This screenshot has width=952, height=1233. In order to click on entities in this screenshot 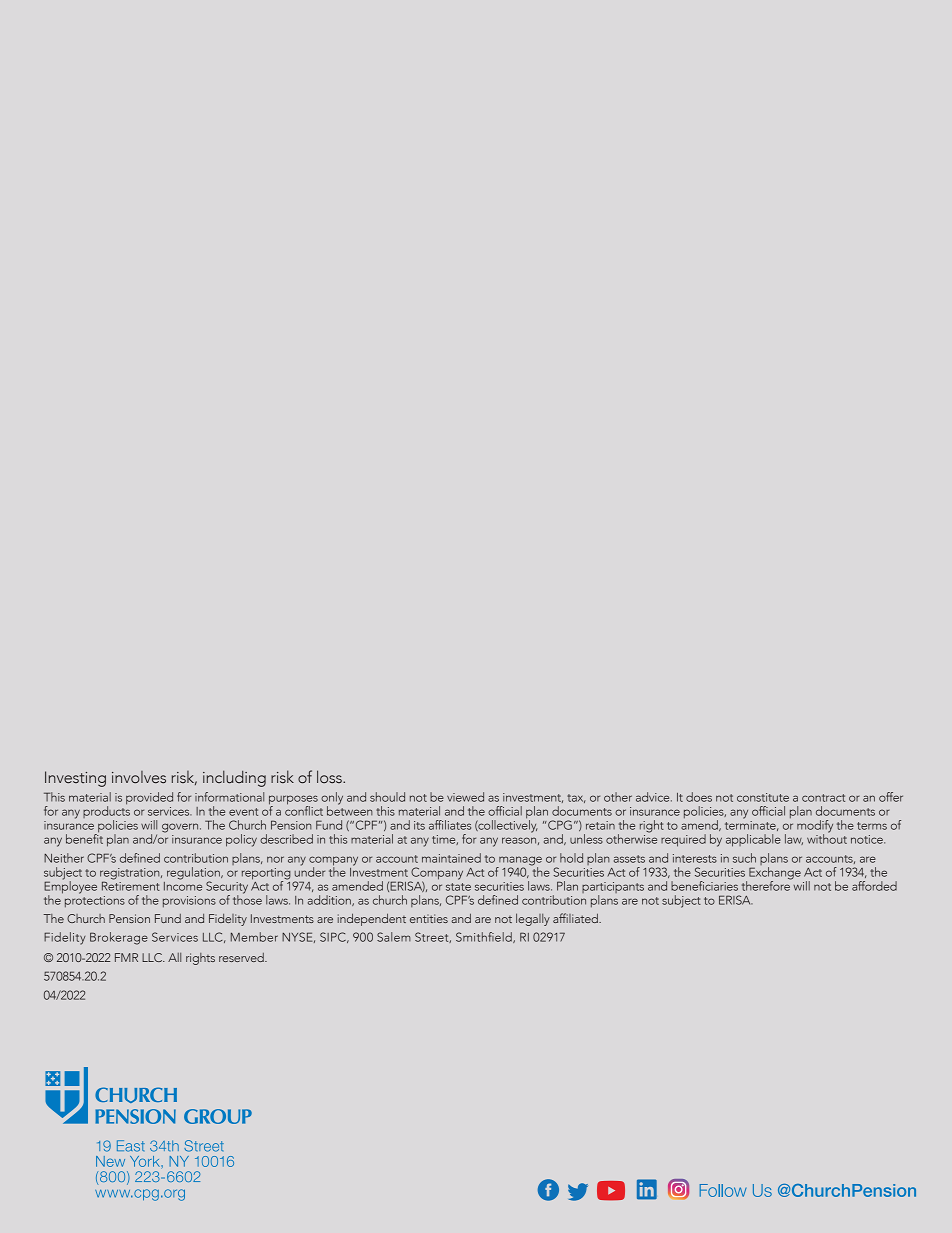, I will do `click(429, 918)`.
